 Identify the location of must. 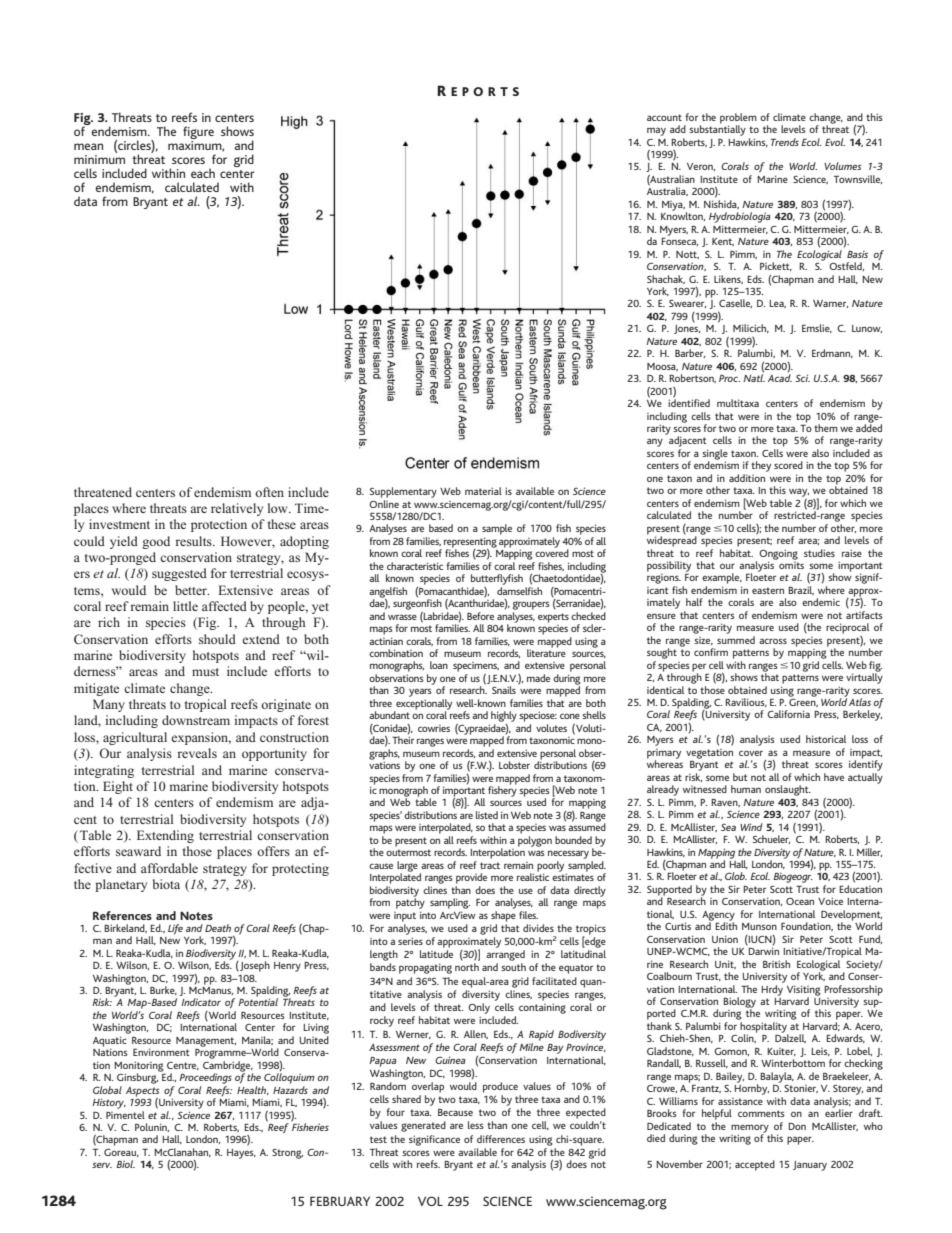
(205, 672).
